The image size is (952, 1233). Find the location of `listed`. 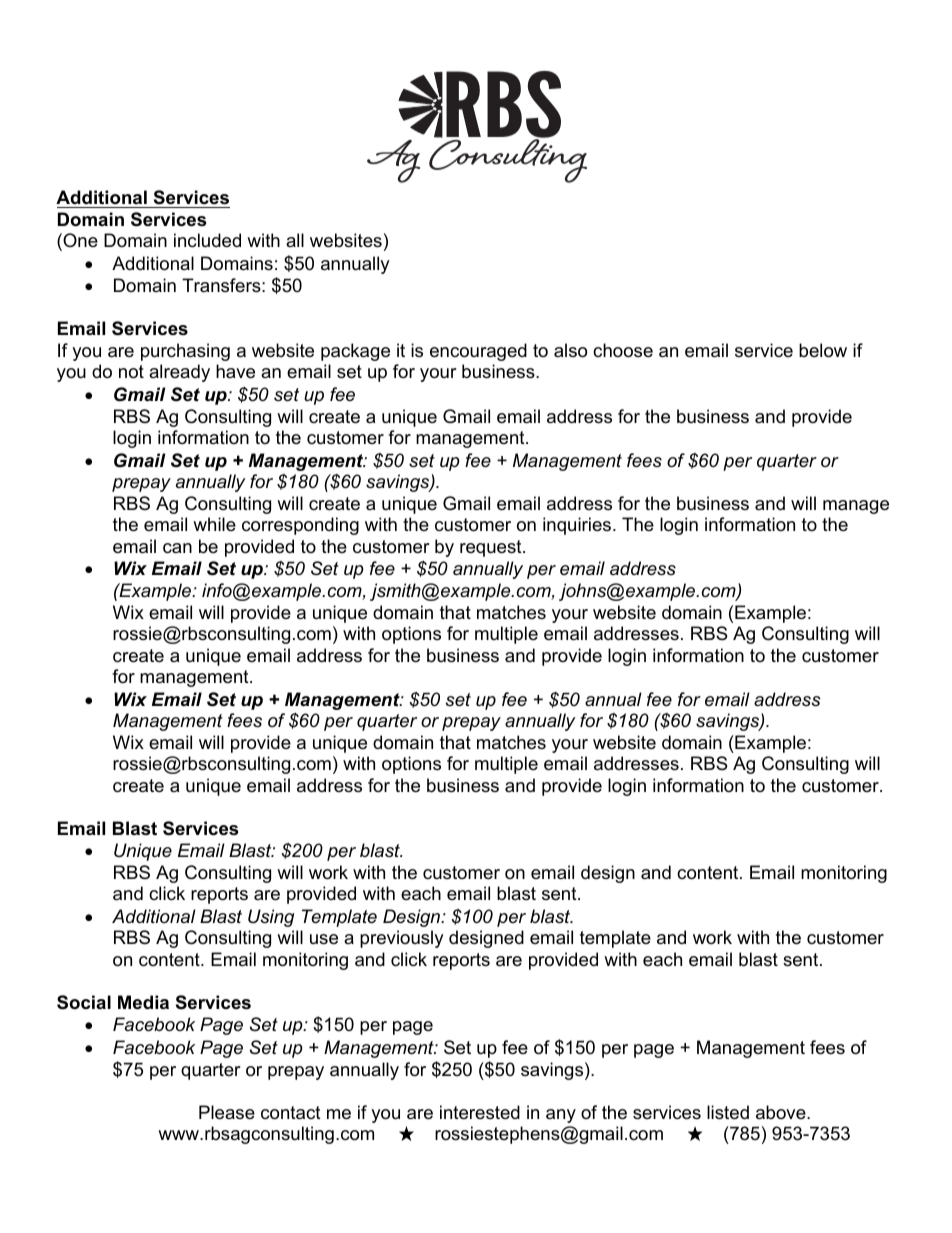

listed is located at coordinates (728, 1112).
